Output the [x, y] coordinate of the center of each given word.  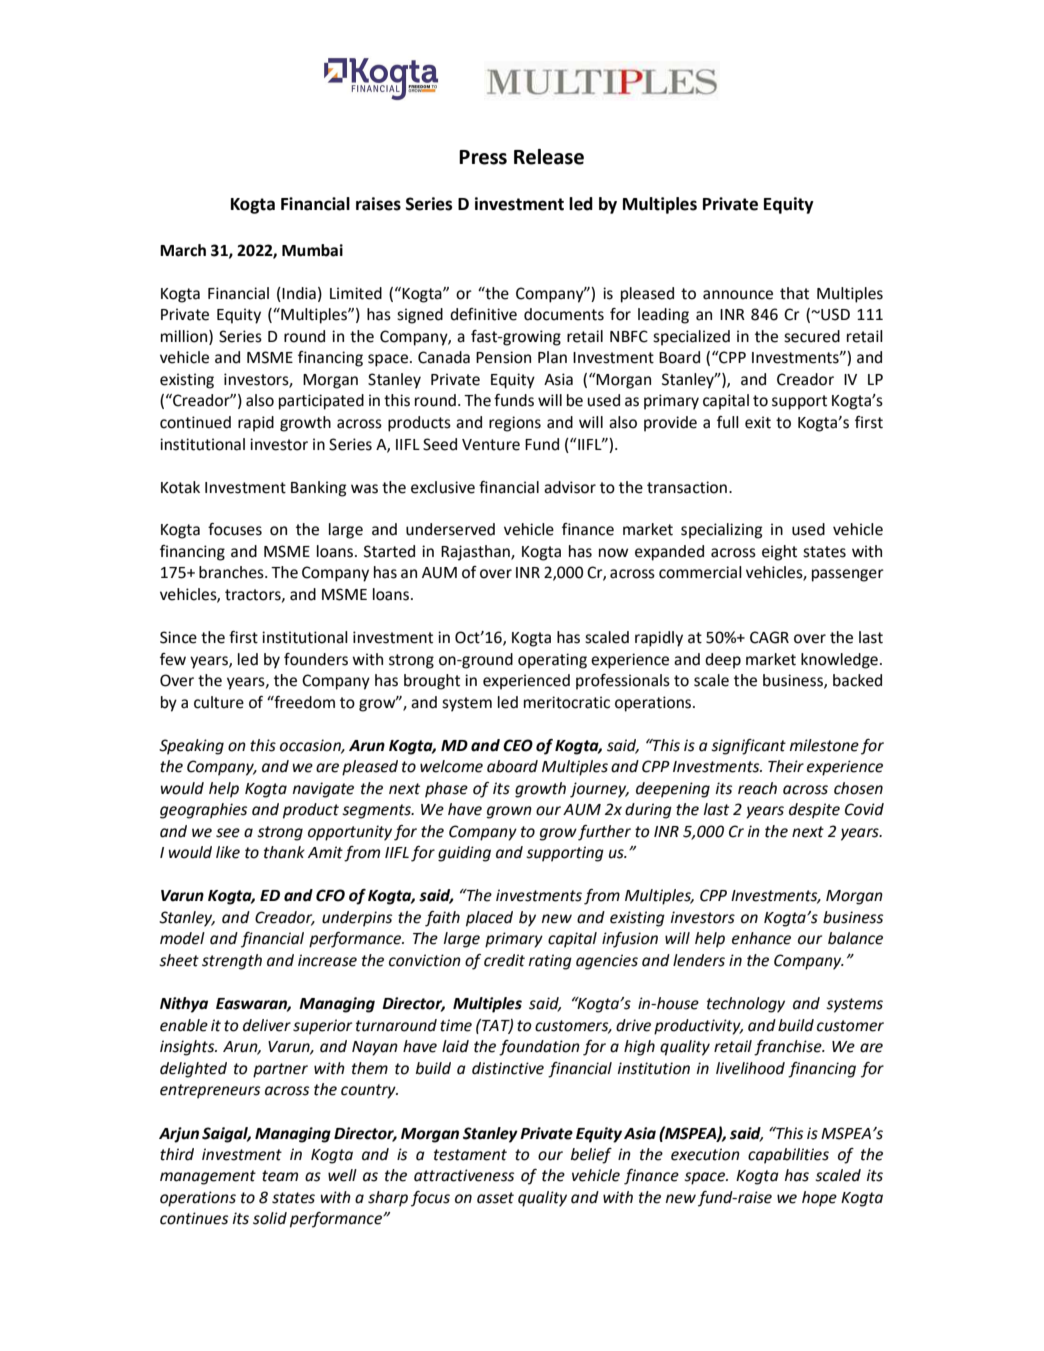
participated [321, 402]
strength [232, 962]
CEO [518, 745]
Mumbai [312, 250]
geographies [203, 811]
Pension [503, 357]
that [794, 293]
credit [504, 960]
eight [779, 553]
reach [757, 788]
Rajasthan [476, 553]
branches [232, 572]
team [280, 1176]
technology [746, 1005]
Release [549, 157]
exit [758, 422]
